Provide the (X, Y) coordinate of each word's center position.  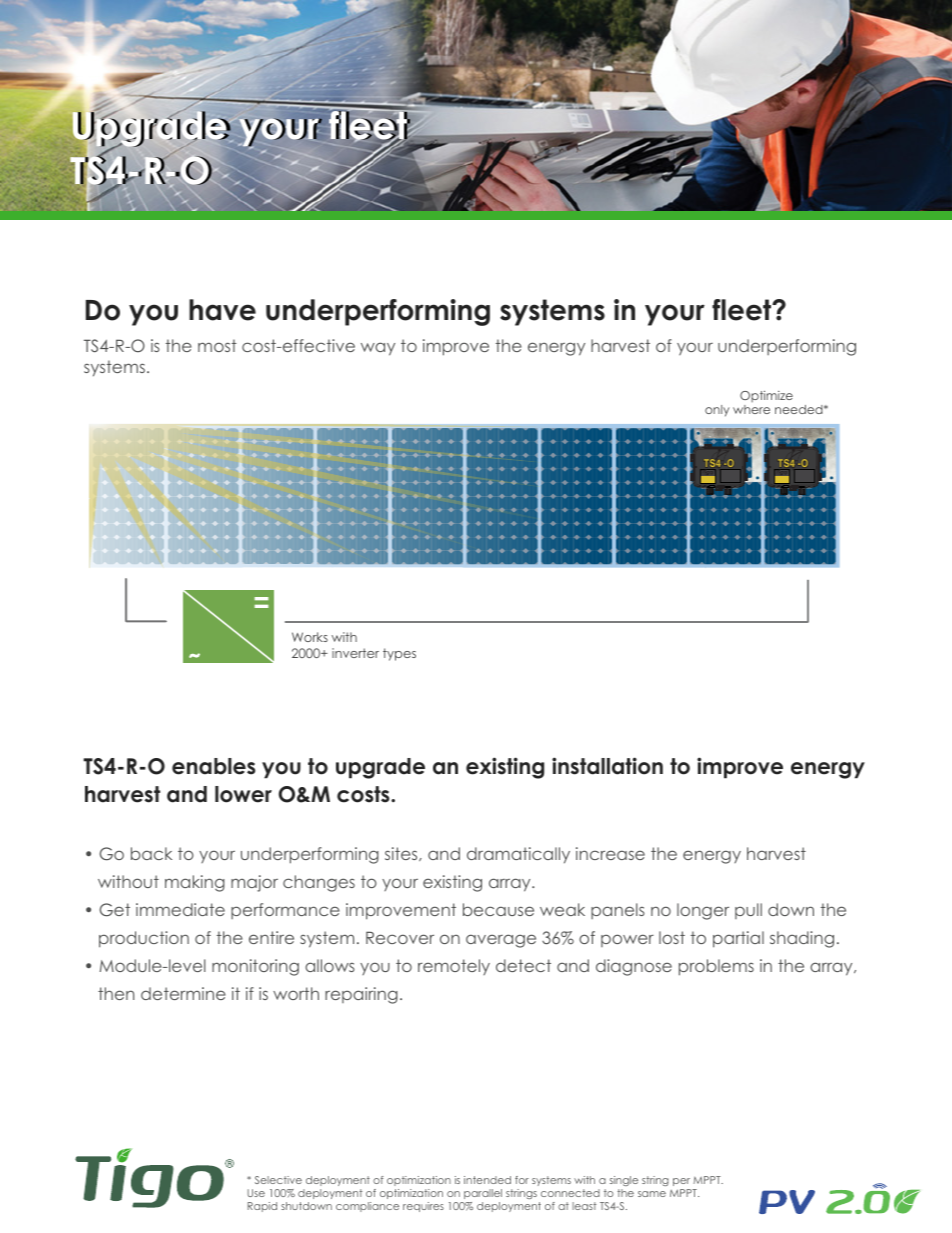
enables (214, 766)
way (378, 349)
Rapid (262, 1207)
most (217, 345)
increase (610, 853)
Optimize (766, 398)
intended (487, 1180)
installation (607, 766)
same (652, 1194)
